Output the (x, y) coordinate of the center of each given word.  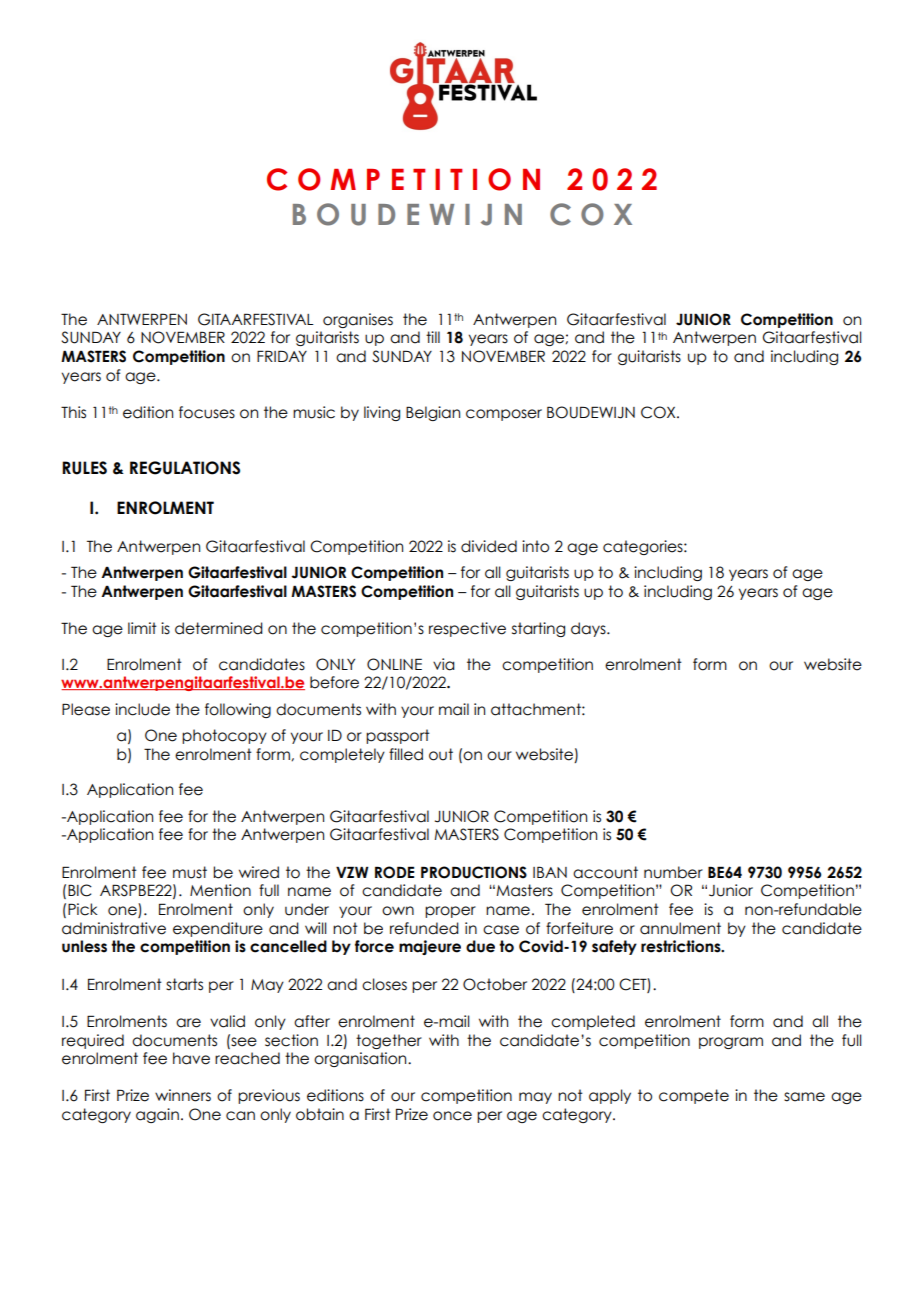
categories (644, 547)
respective (467, 629)
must (190, 872)
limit (142, 628)
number (673, 872)
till (433, 337)
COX (659, 412)
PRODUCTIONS (474, 872)
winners (183, 1095)
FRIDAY (282, 356)
